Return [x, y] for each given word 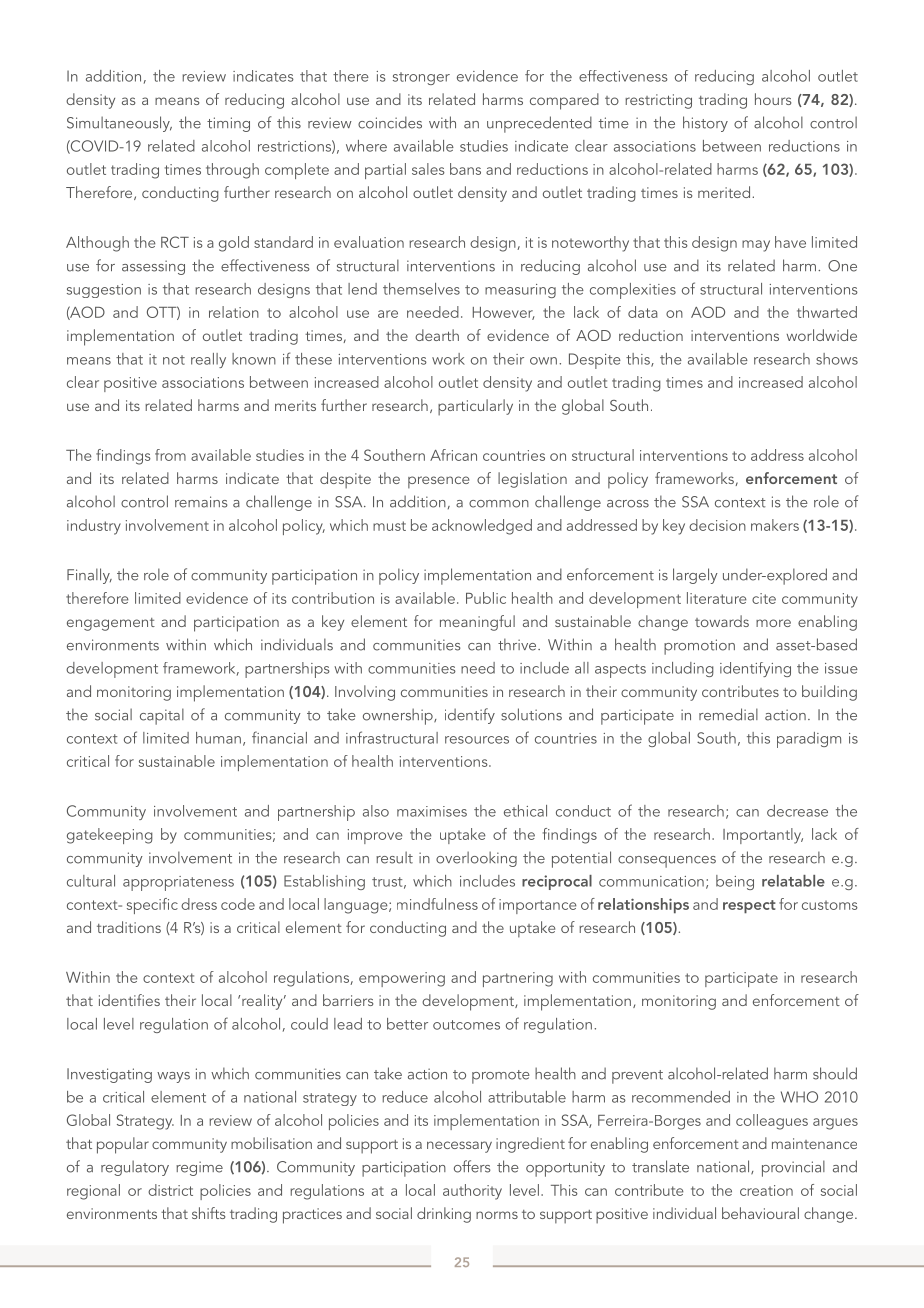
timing [228, 124]
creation [766, 1190]
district [170, 1190]
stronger [421, 78]
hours [773, 99]
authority [472, 1192]
